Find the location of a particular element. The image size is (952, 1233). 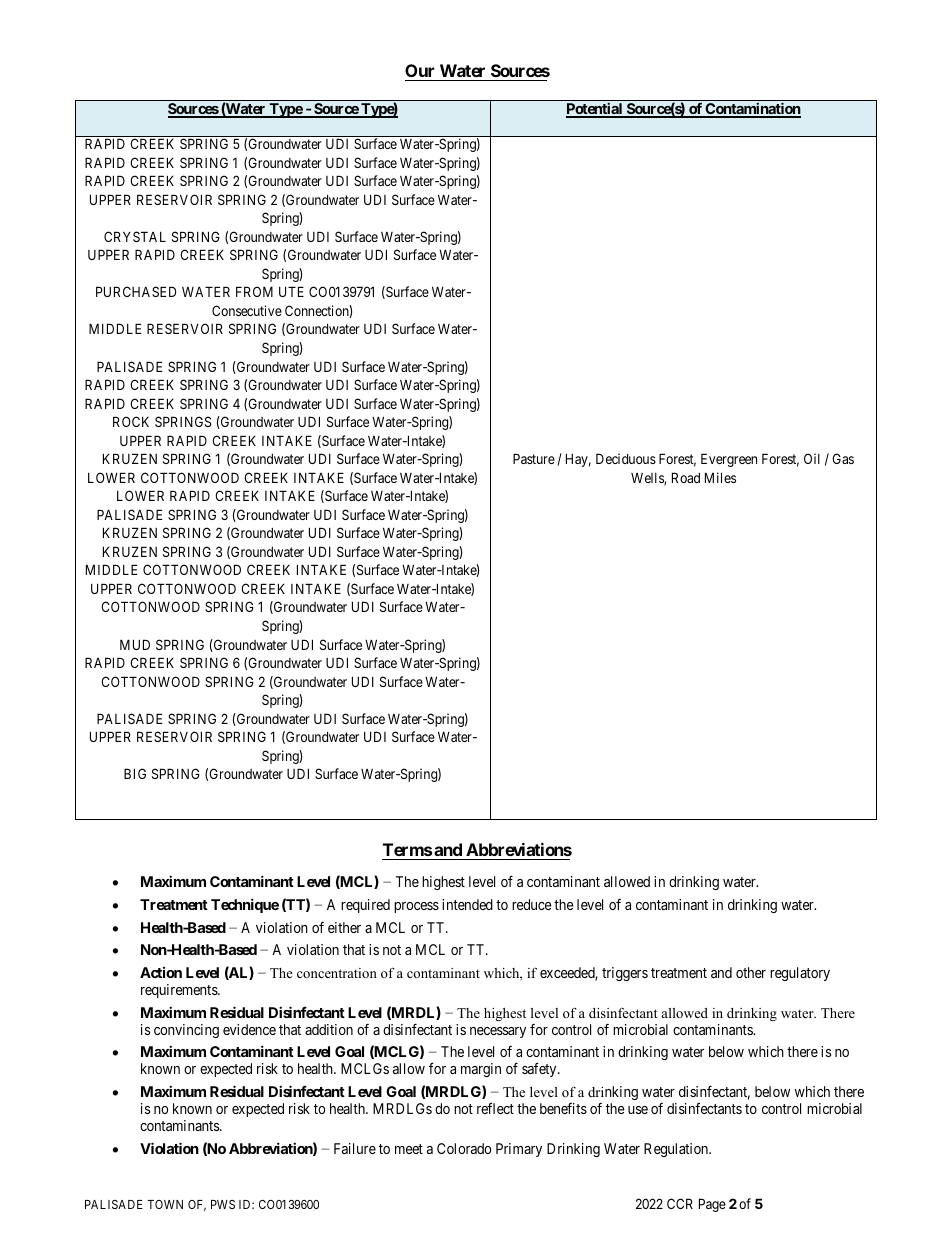

Page is located at coordinates (712, 1205).
